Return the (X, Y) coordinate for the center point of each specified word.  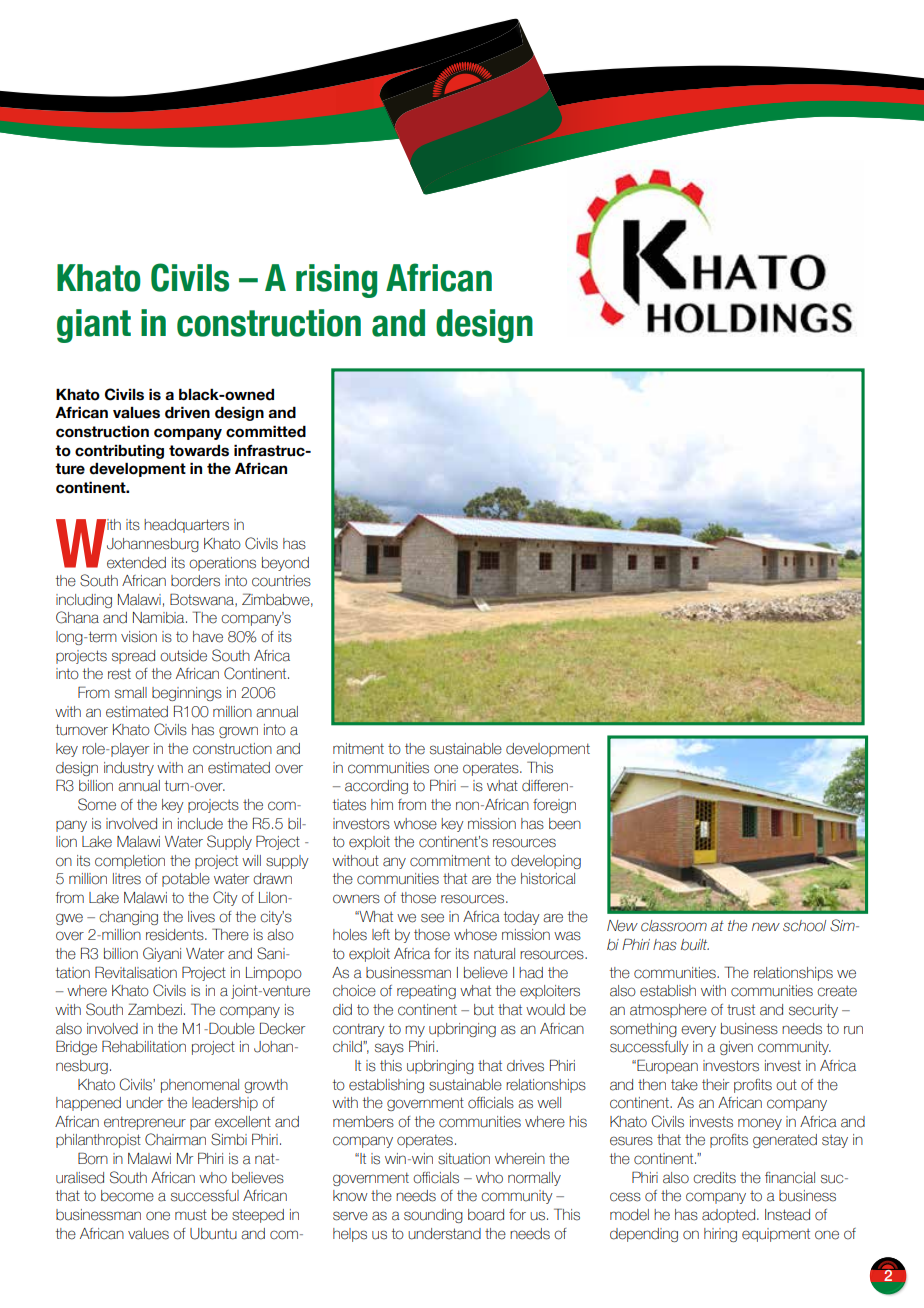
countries (281, 581)
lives (201, 917)
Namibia (160, 618)
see (432, 918)
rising (336, 281)
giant (94, 326)
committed (266, 431)
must (191, 1215)
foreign (554, 806)
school (804, 926)
